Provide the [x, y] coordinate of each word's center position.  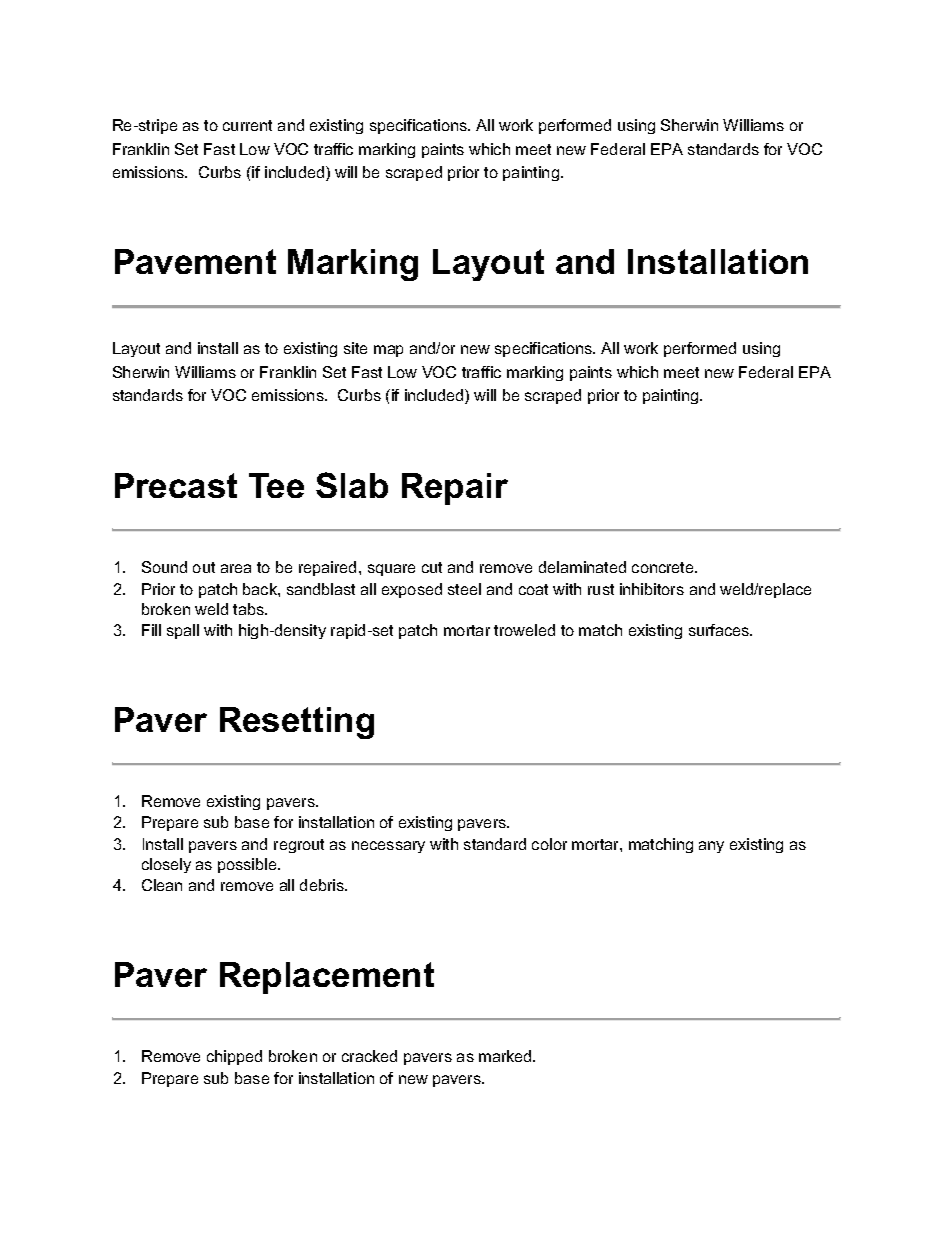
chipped [234, 1057]
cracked [369, 1056]
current [247, 125]
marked [506, 1056]
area [236, 568]
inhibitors [652, 589]
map [388, 351]
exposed [412, 590]
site [355, 348]
